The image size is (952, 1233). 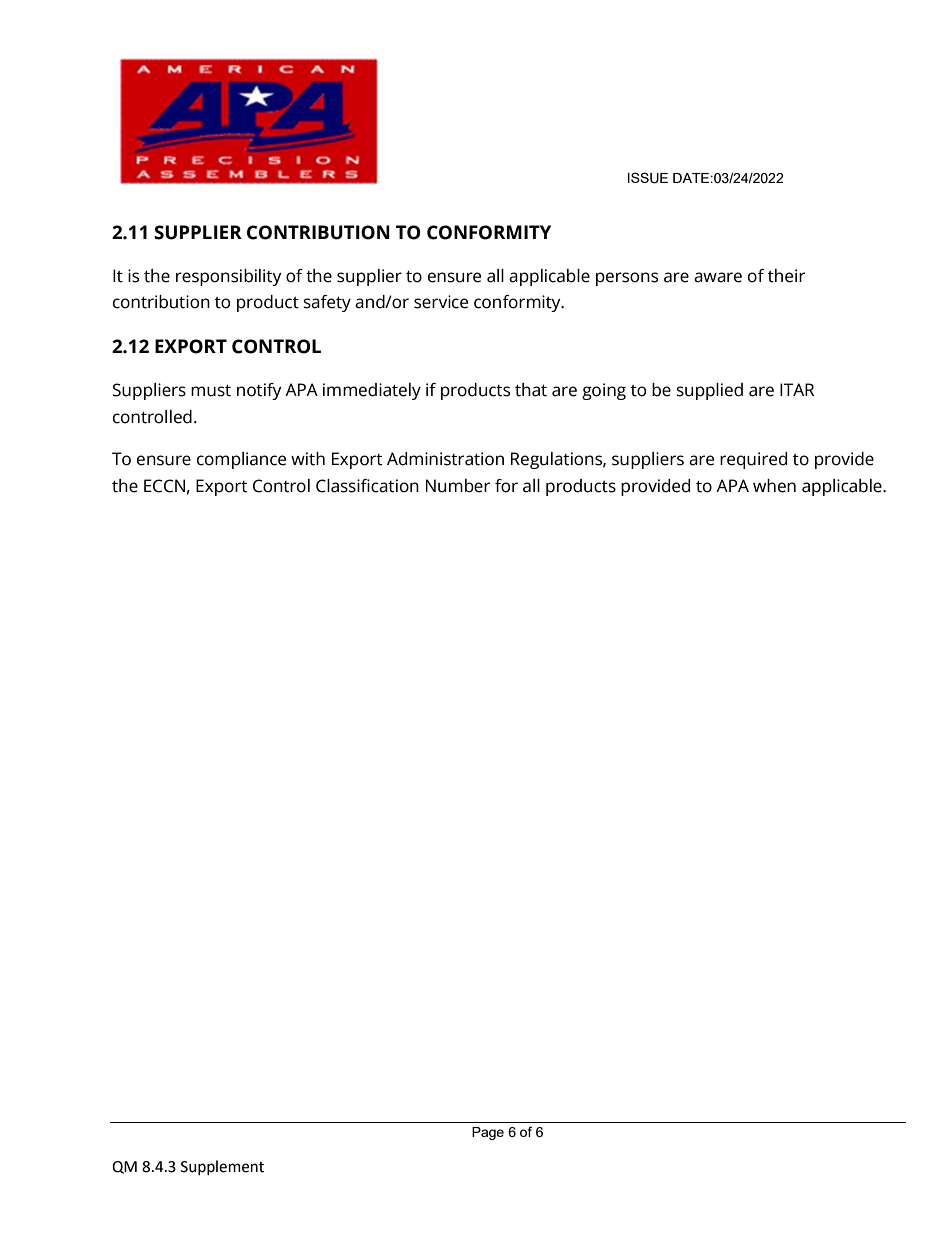 What do you see at coordinates (488, 1133) in the document?
I see `Page` at bounding box center [488, 1133].
